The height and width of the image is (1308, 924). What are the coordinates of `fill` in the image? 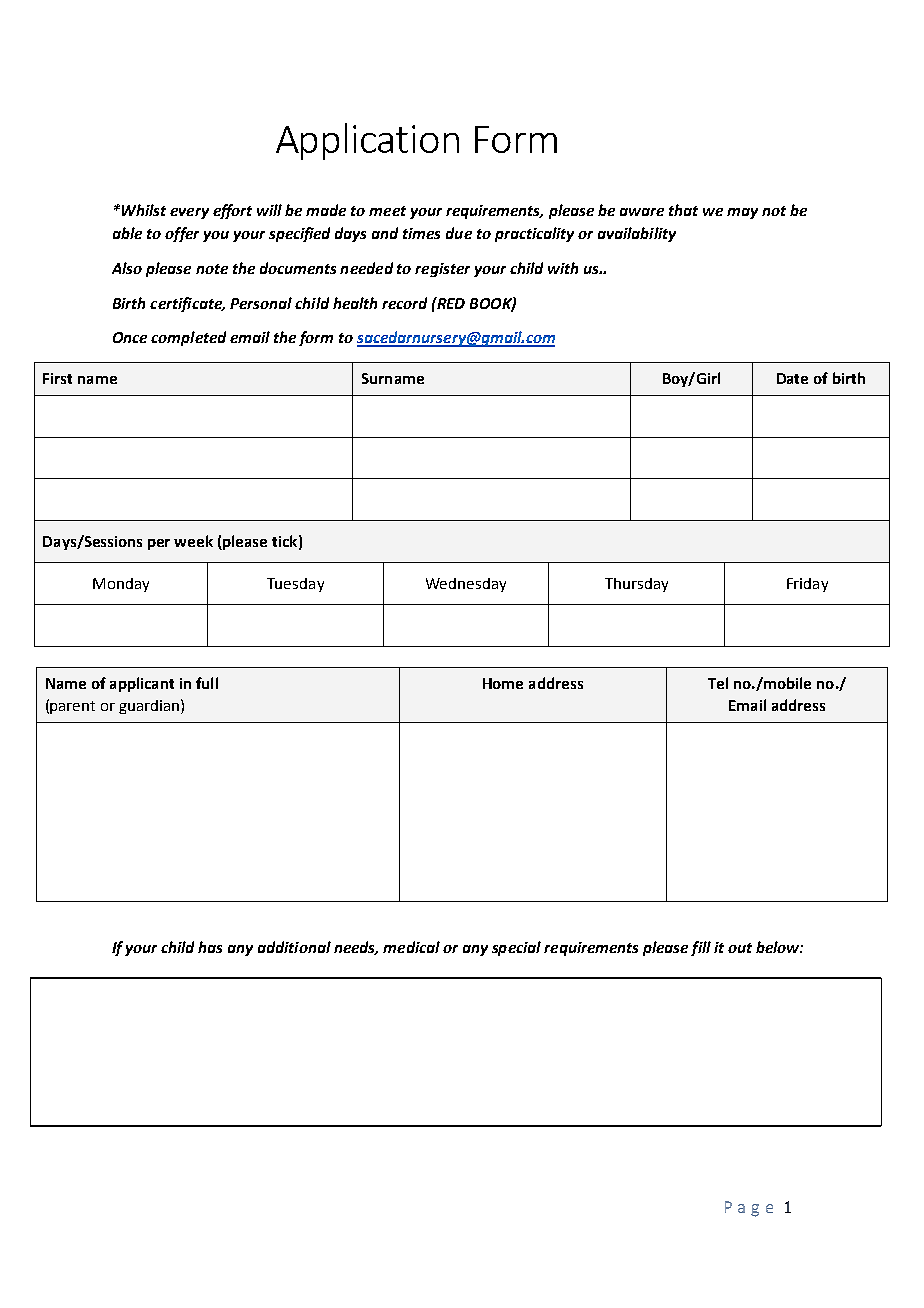 It's located at (701, 948).
